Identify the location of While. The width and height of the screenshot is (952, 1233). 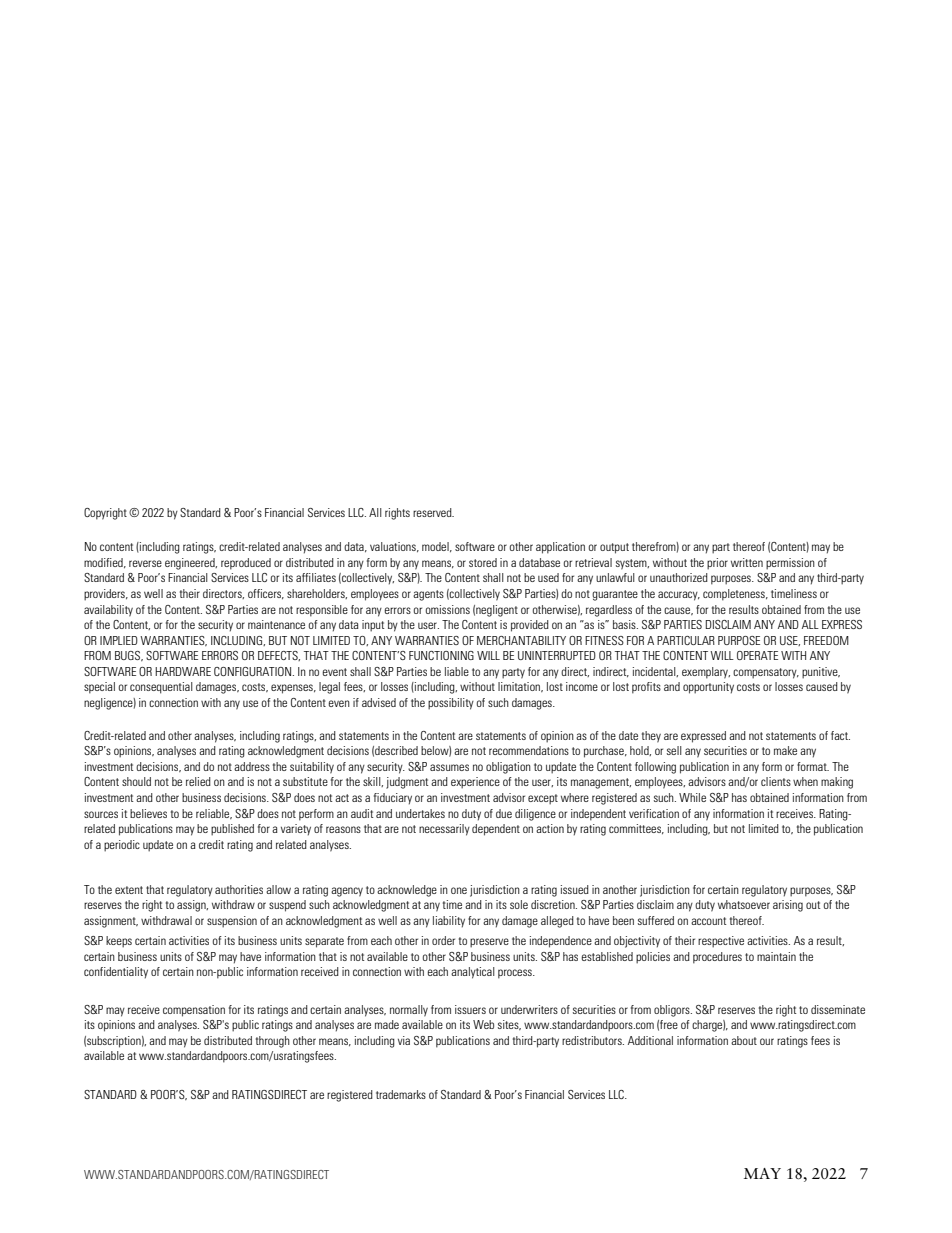
(692, 797).
